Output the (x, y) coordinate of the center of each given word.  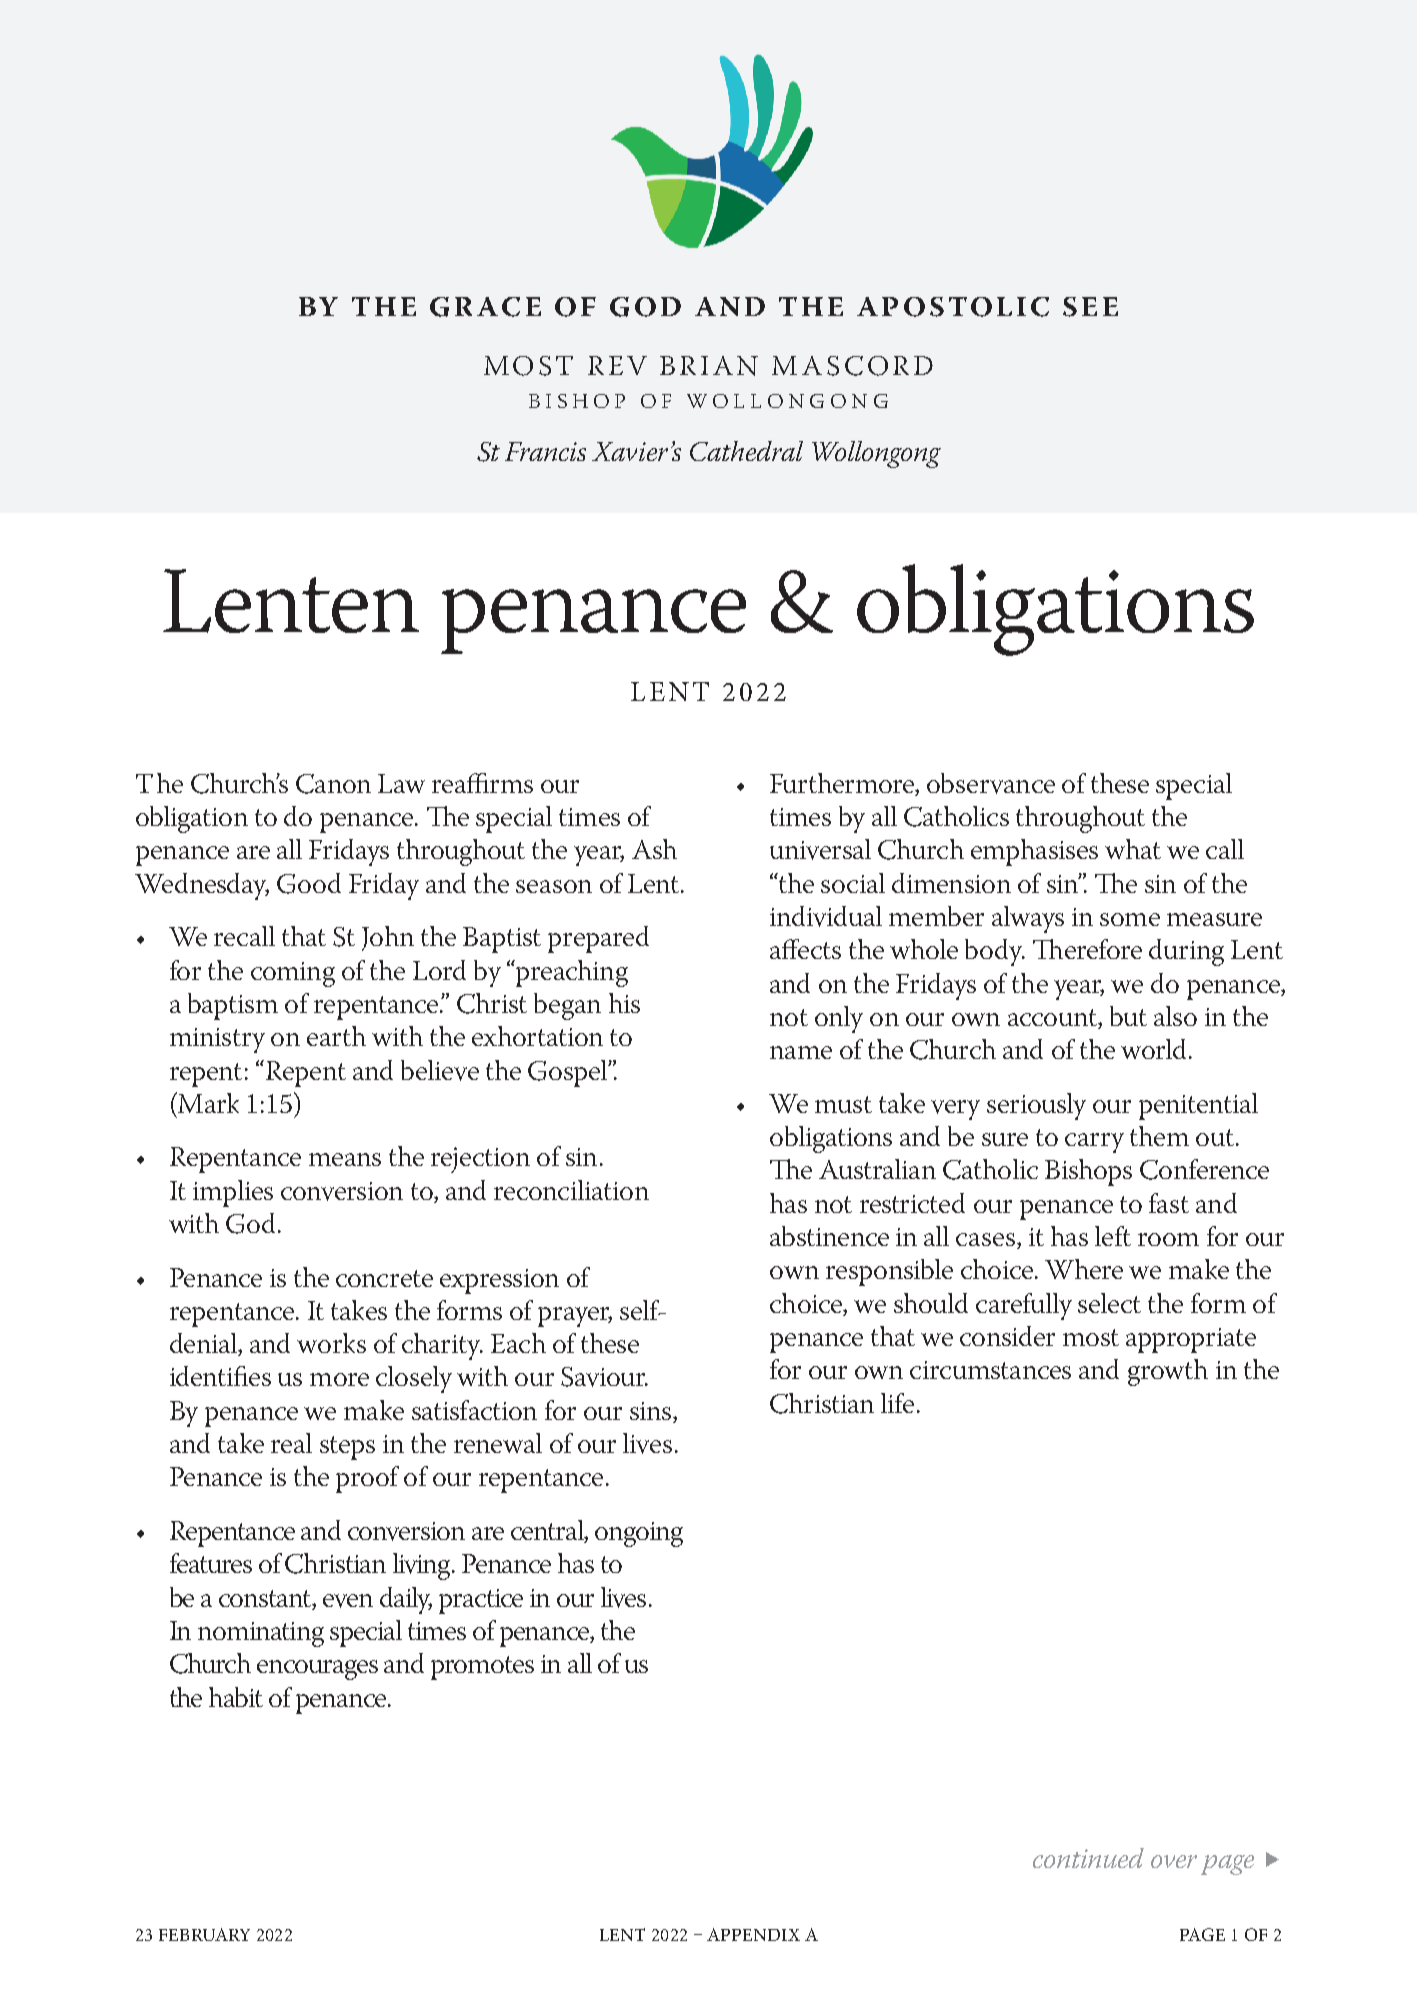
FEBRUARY (204, 1934)
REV (617, 365)
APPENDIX (753, 1934)
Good (309, 883)
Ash (654, 849)
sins (652, 1412)
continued (1088, 1858)
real (291, 1443)
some (1130, 919)
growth (1168, 1372)
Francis (545, 451)
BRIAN (709, 366)
